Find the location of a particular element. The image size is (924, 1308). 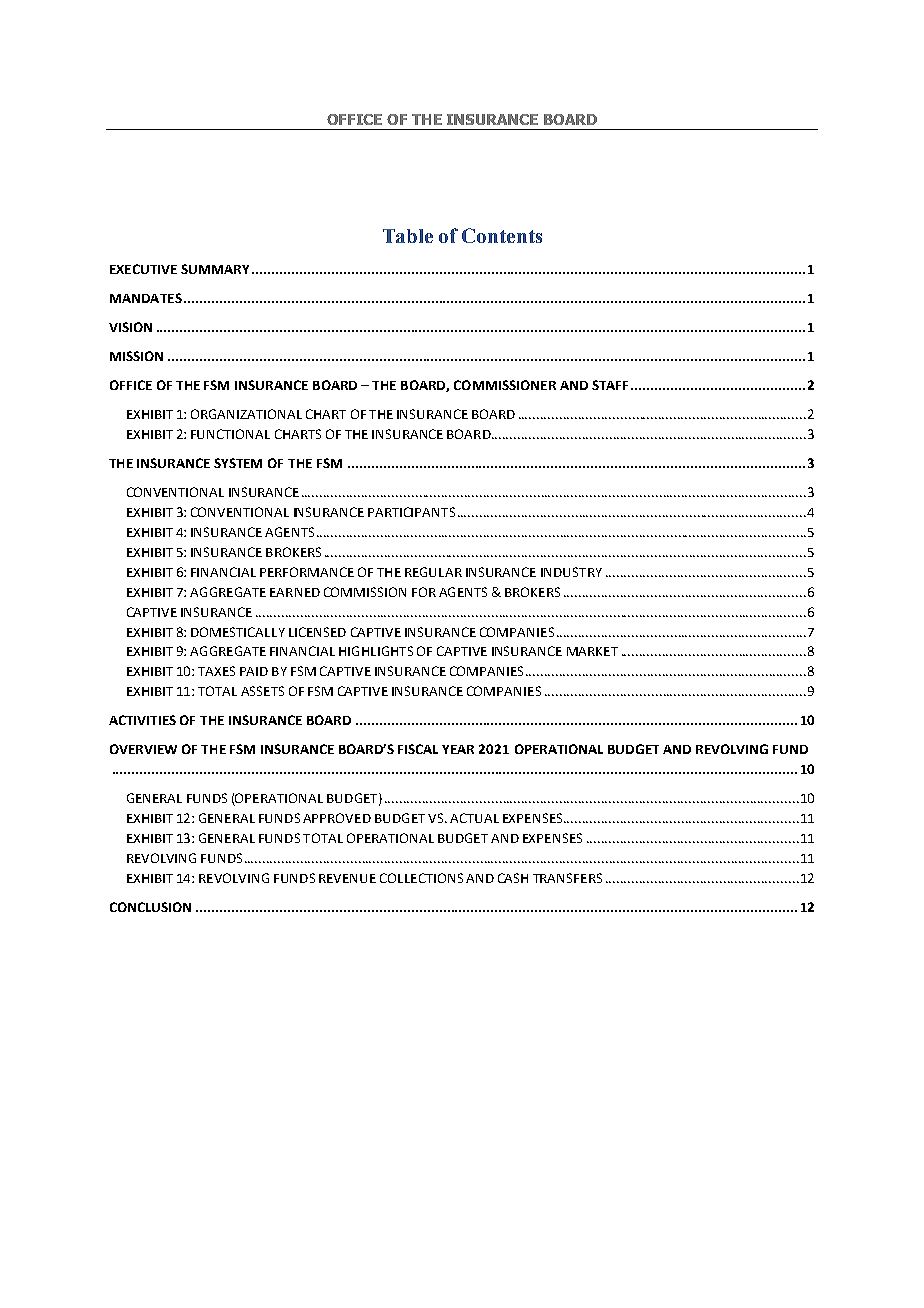

REVENUE is located at coordinates (347, 878).
